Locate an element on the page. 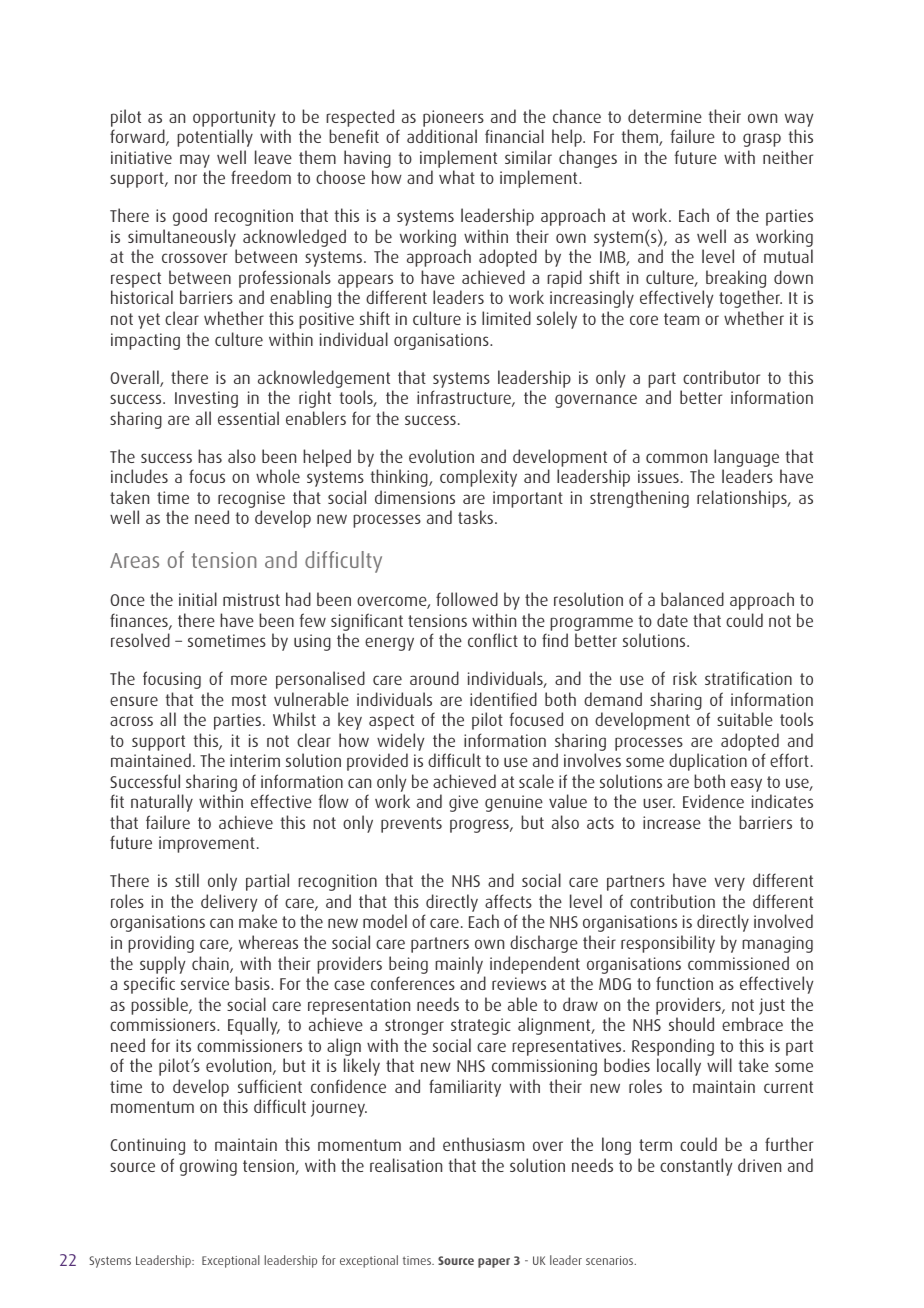  paper is located at coordinates (494, 1263).
